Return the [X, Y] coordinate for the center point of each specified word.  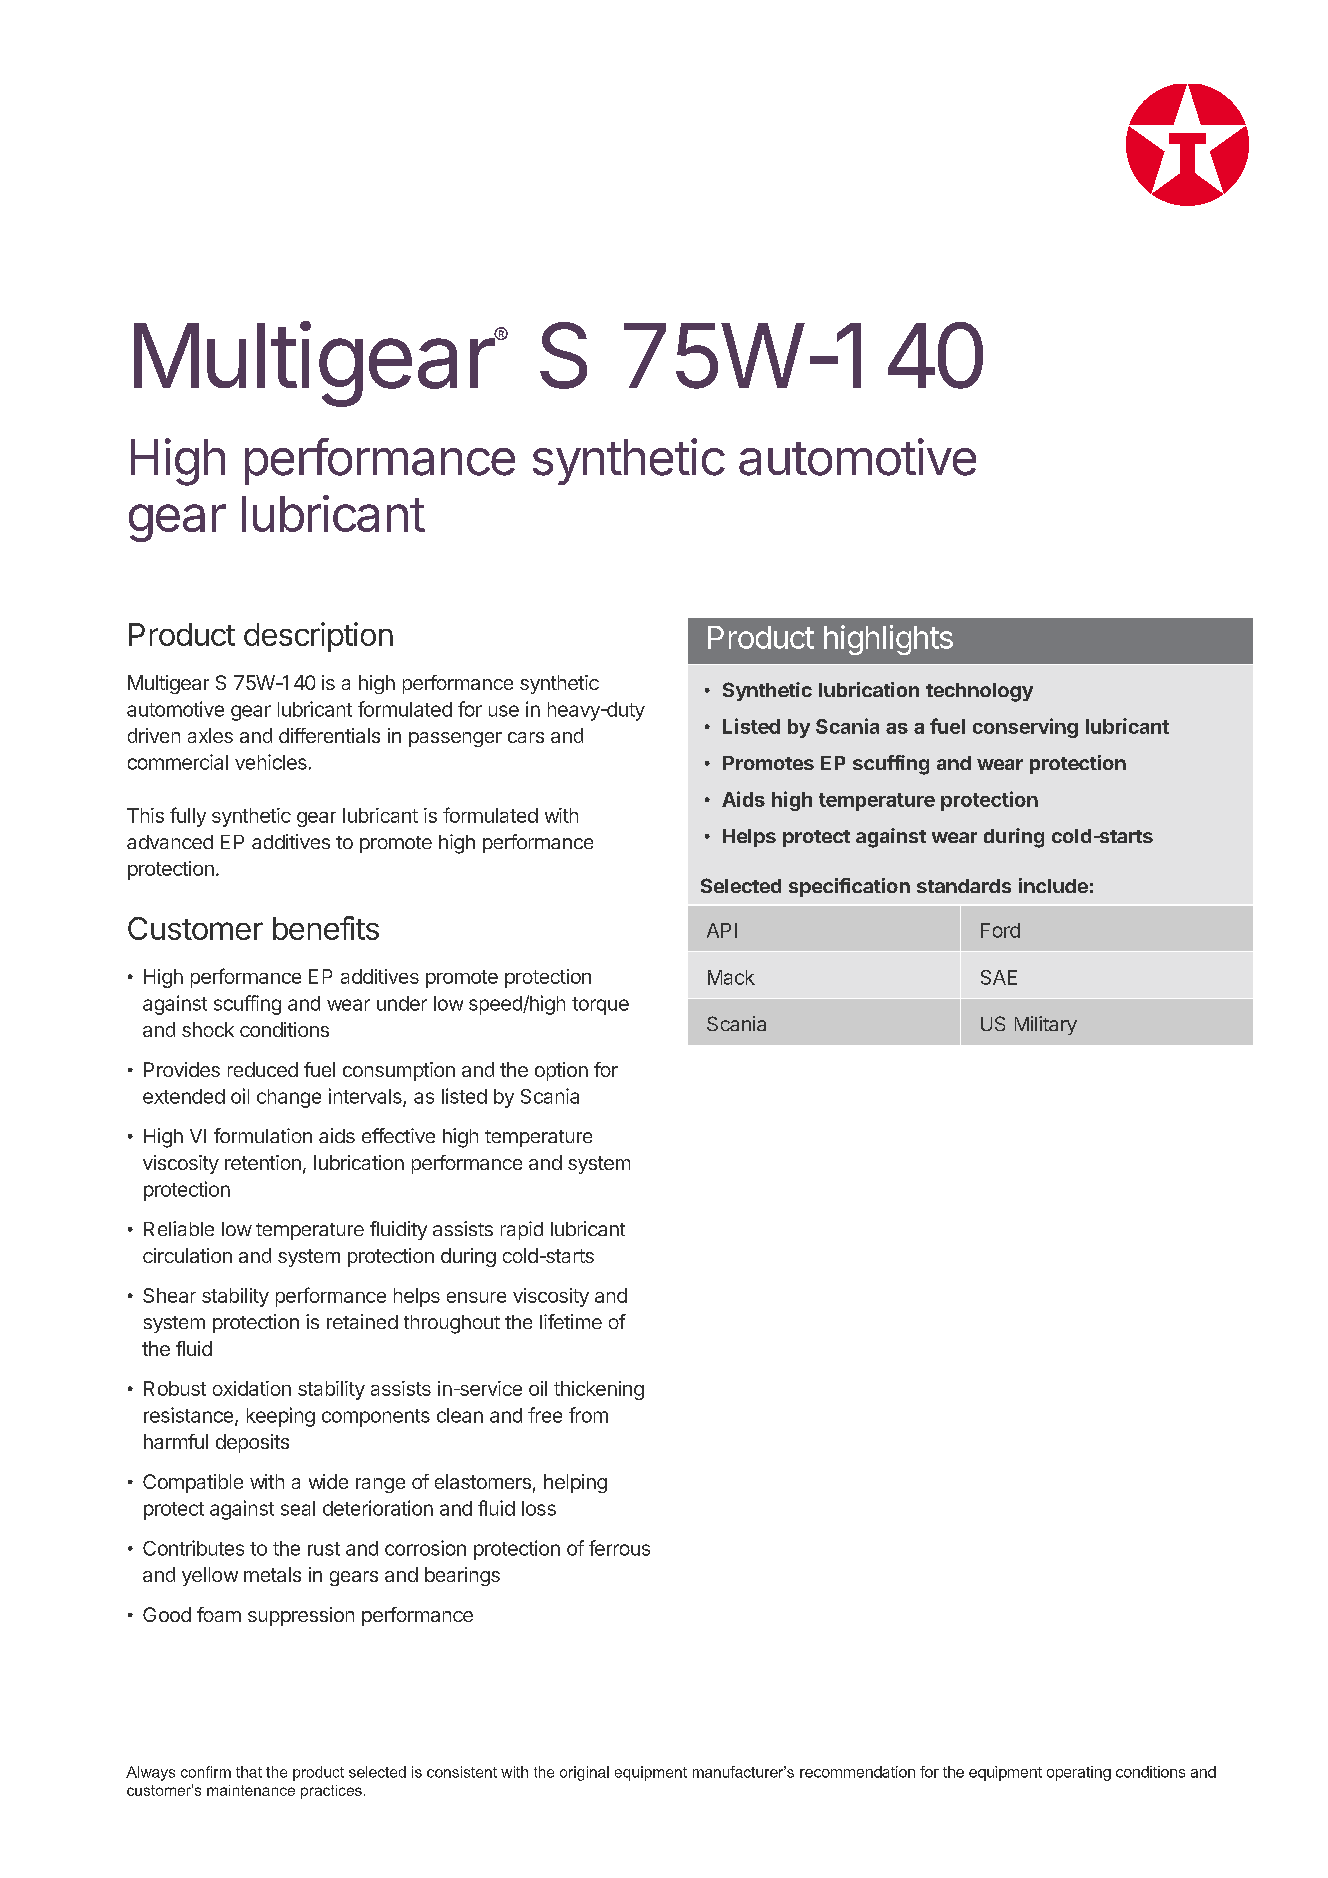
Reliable [179, 1228]
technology [979, 692]
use [504, 711]
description [318, 637]
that [249, 1772]
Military [1046, 1025]
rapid [522, 1230]
